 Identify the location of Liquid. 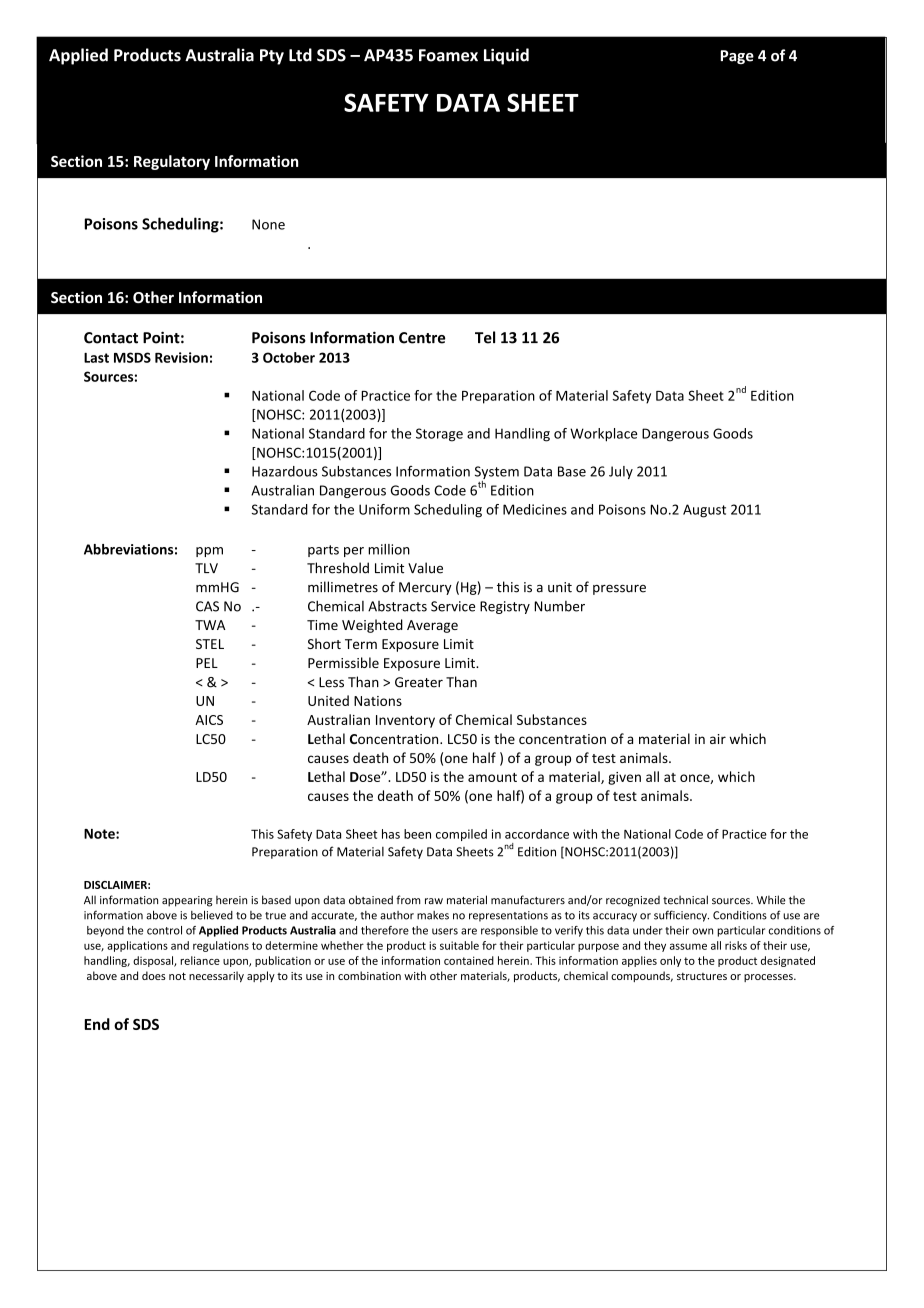
(506, 56).
